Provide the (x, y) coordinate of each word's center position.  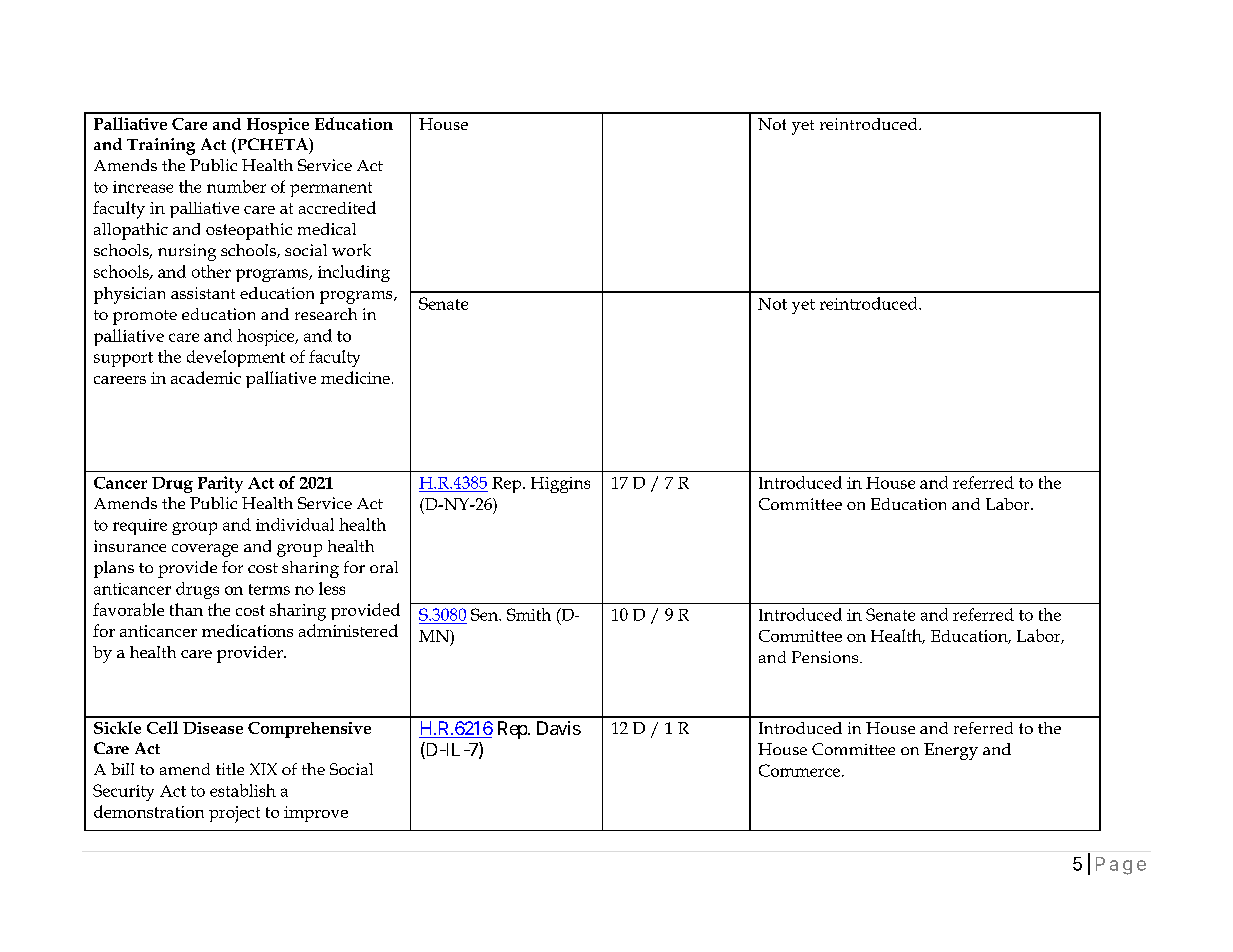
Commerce (801, 770)
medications (247, 630)
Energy (951, 751)
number (236, 186)
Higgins (560, 485)
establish (243, 790)
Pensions (826, 657)
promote (145, 317)
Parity (220, 484)
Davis (559, 728)
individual (295, 524)
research (326, 314)
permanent (331, 189)
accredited (337, 207)
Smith (529, 614)
